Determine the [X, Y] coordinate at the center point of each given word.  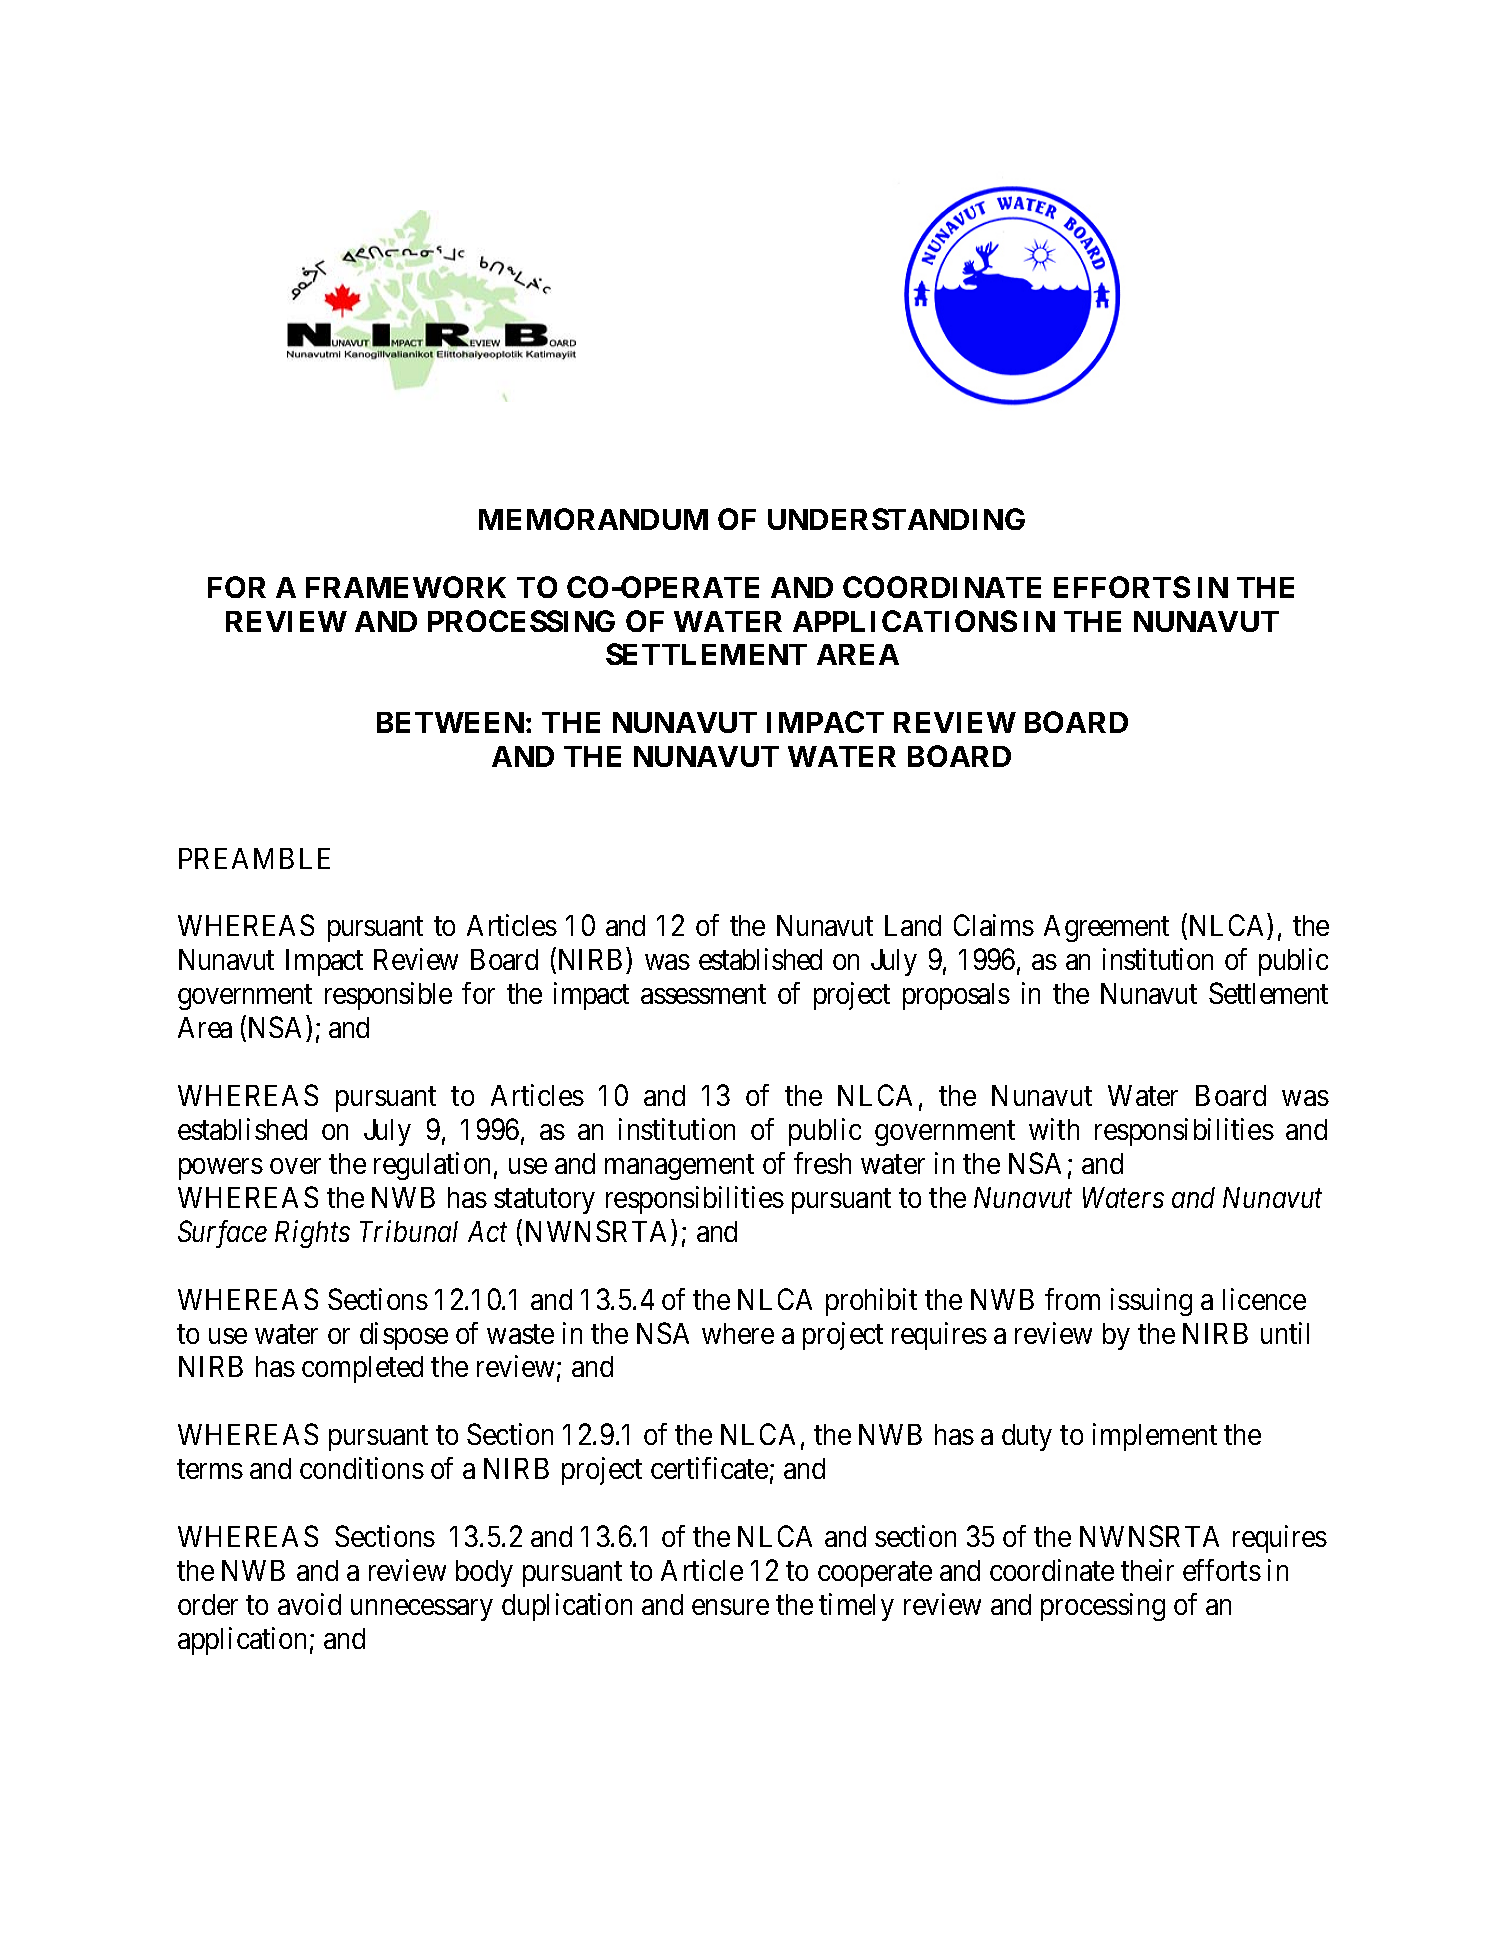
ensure [730, 1607]
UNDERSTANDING [896, 519]
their [1147, 1570]
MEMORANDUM [593, 519]
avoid [309, 1604]
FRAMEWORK [406, 587]
